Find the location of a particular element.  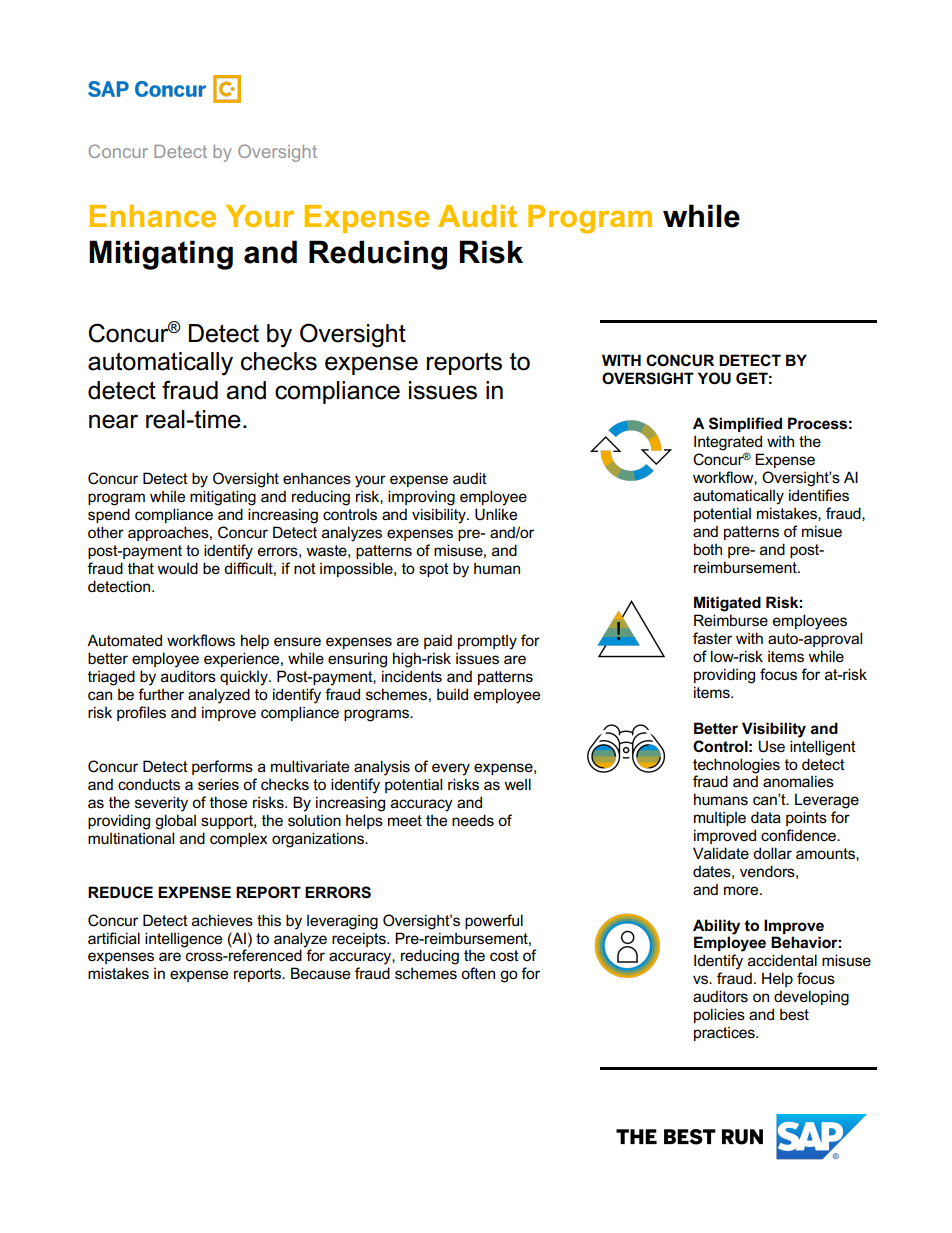

Integrated is located at coordinates (728, 444).
